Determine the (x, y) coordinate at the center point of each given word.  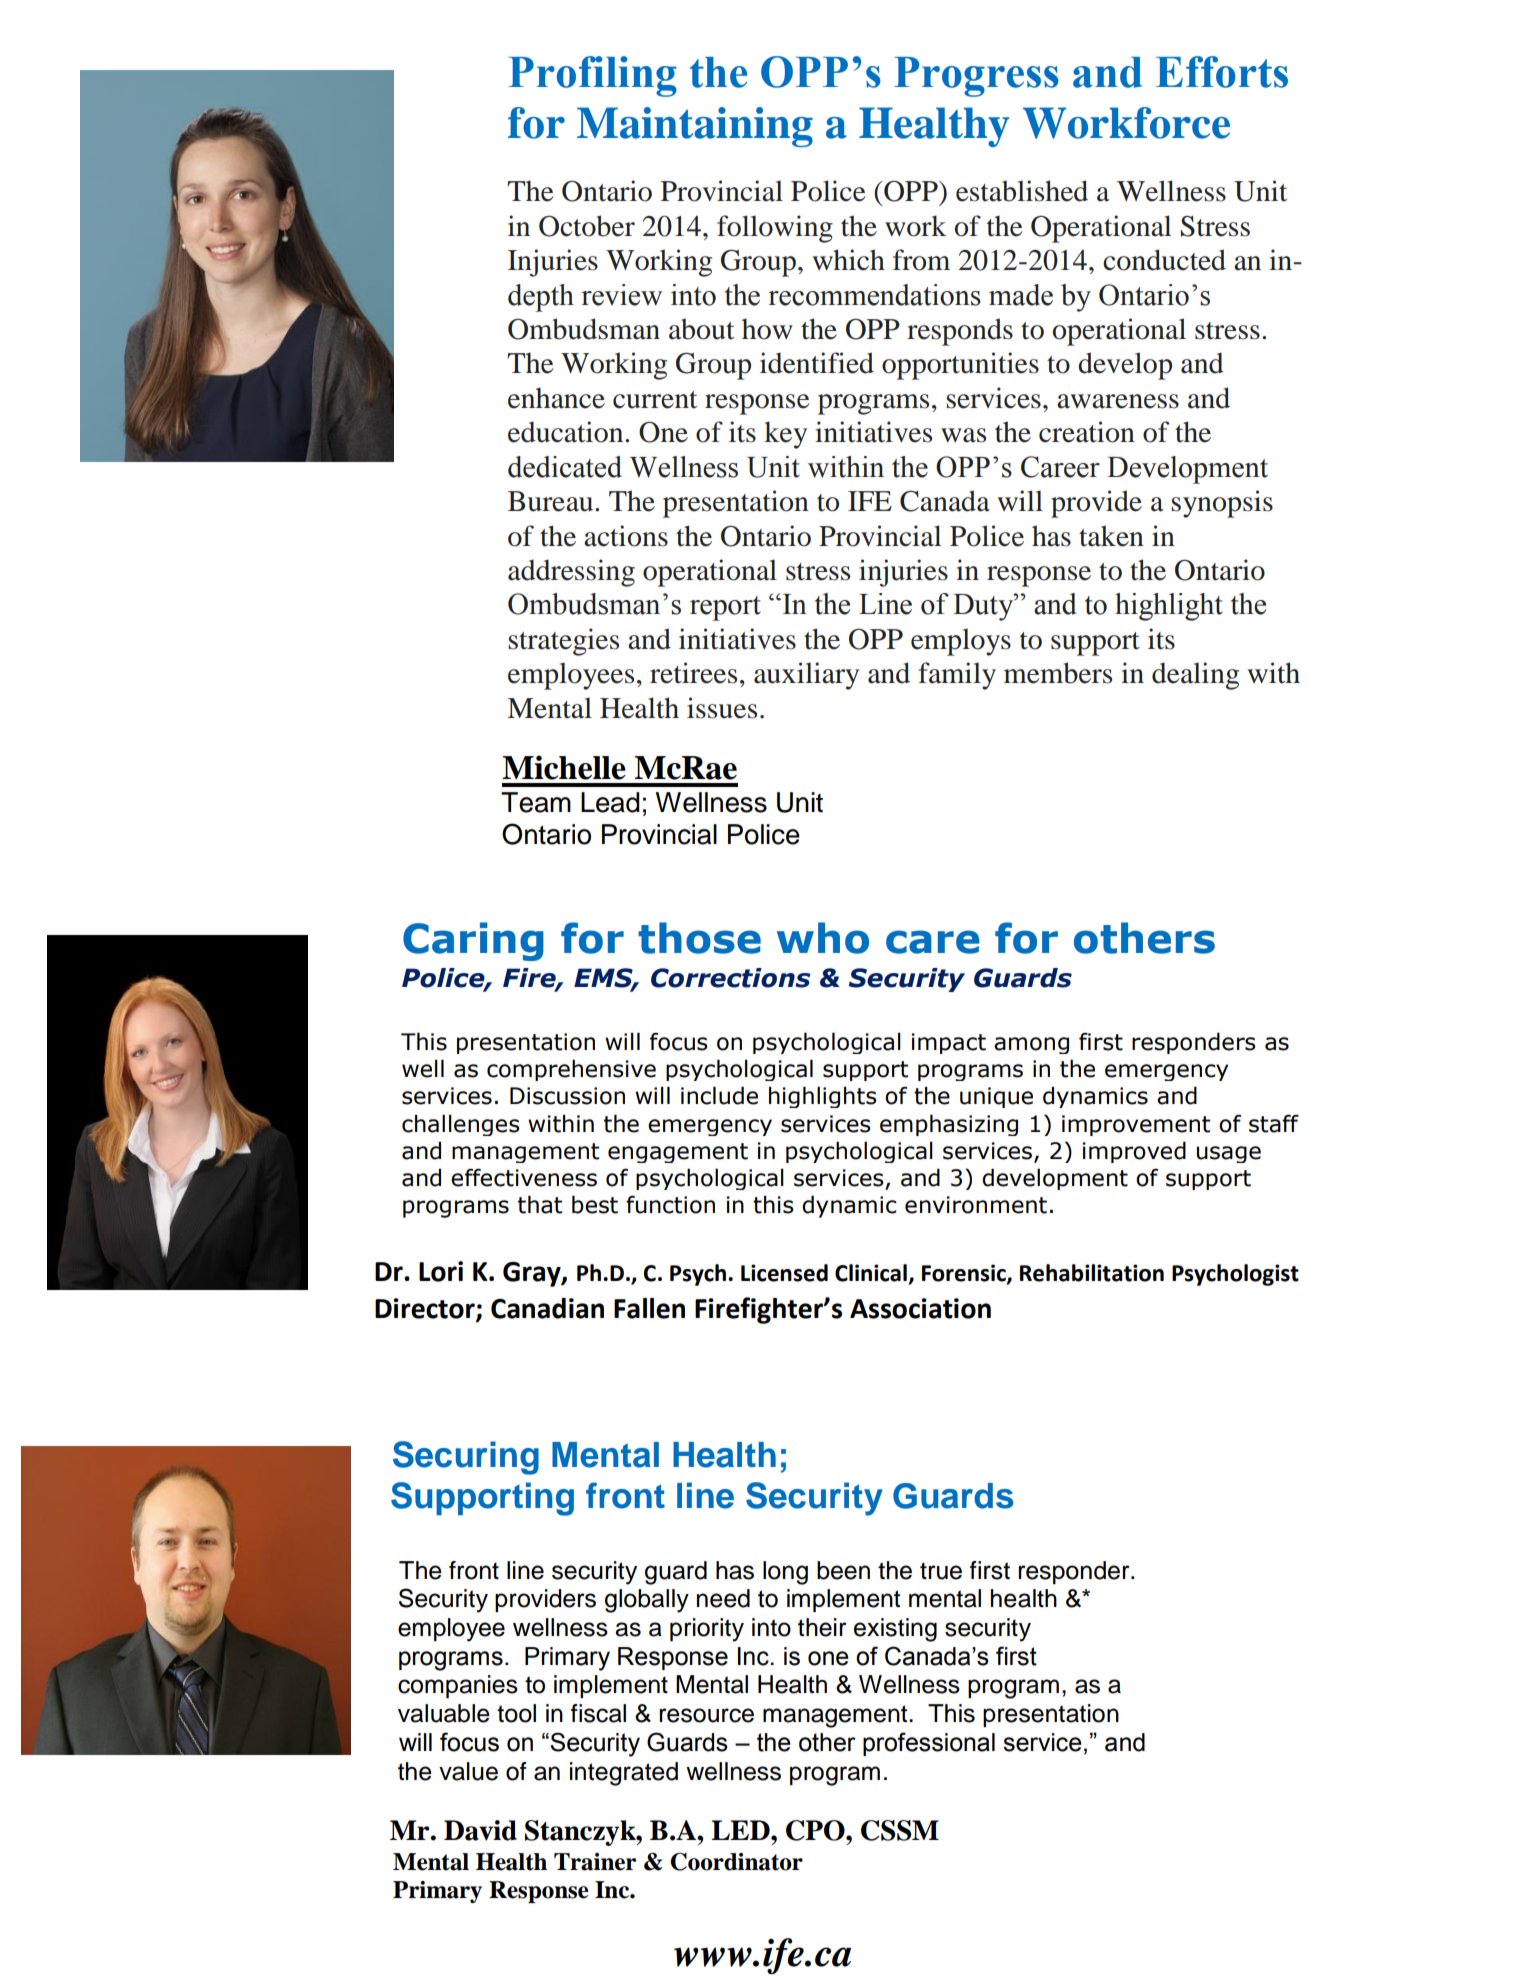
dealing (1195, 676)
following (775, 229)
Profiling (593, 76)
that (540, 1204)
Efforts (1222, 72)
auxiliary (806, 676)
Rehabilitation (1092, 1273)
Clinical (872, 1274)
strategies (563, 642)
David (480, 1830)
